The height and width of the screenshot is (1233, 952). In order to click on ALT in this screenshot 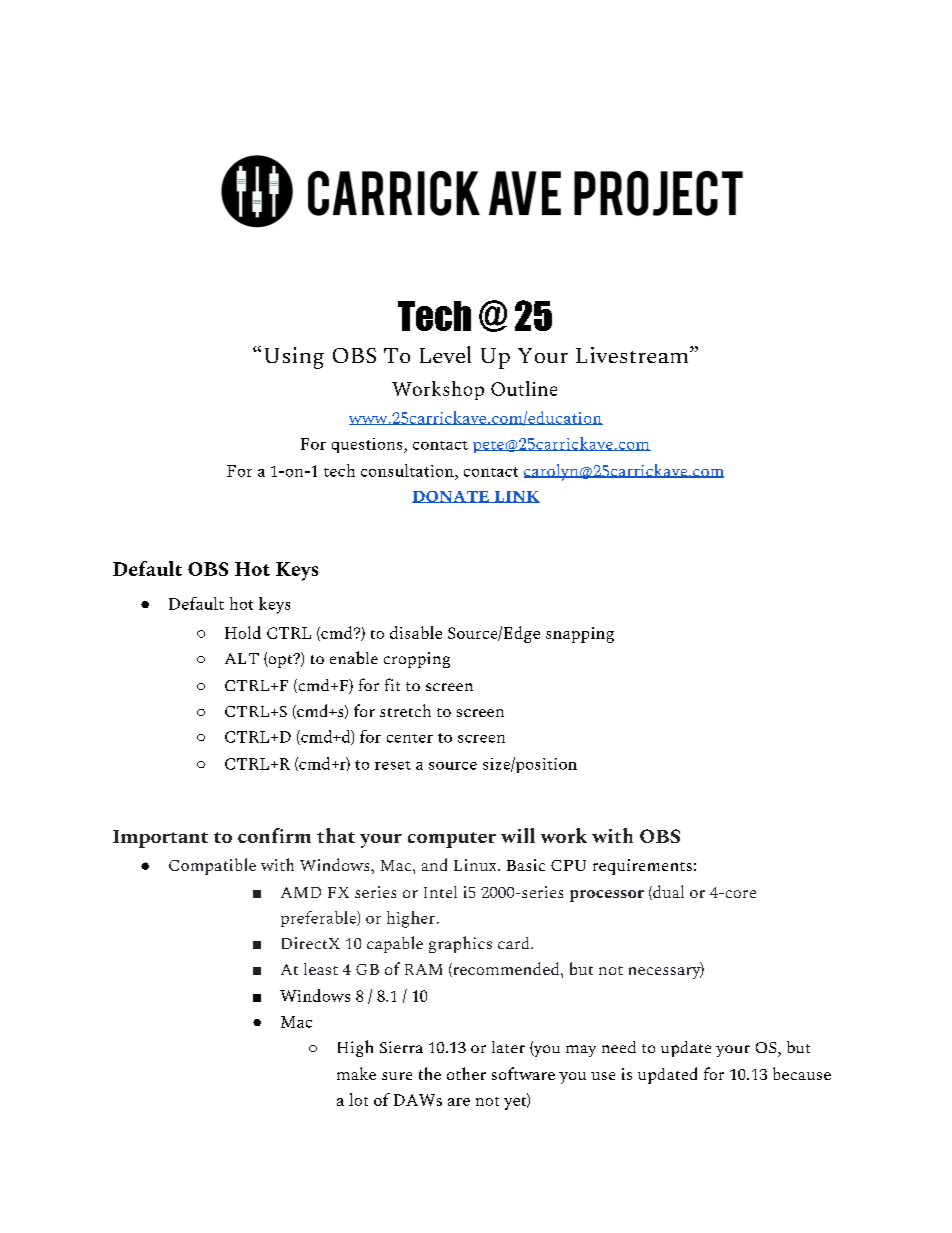, I will do `click(242, 658)`.
